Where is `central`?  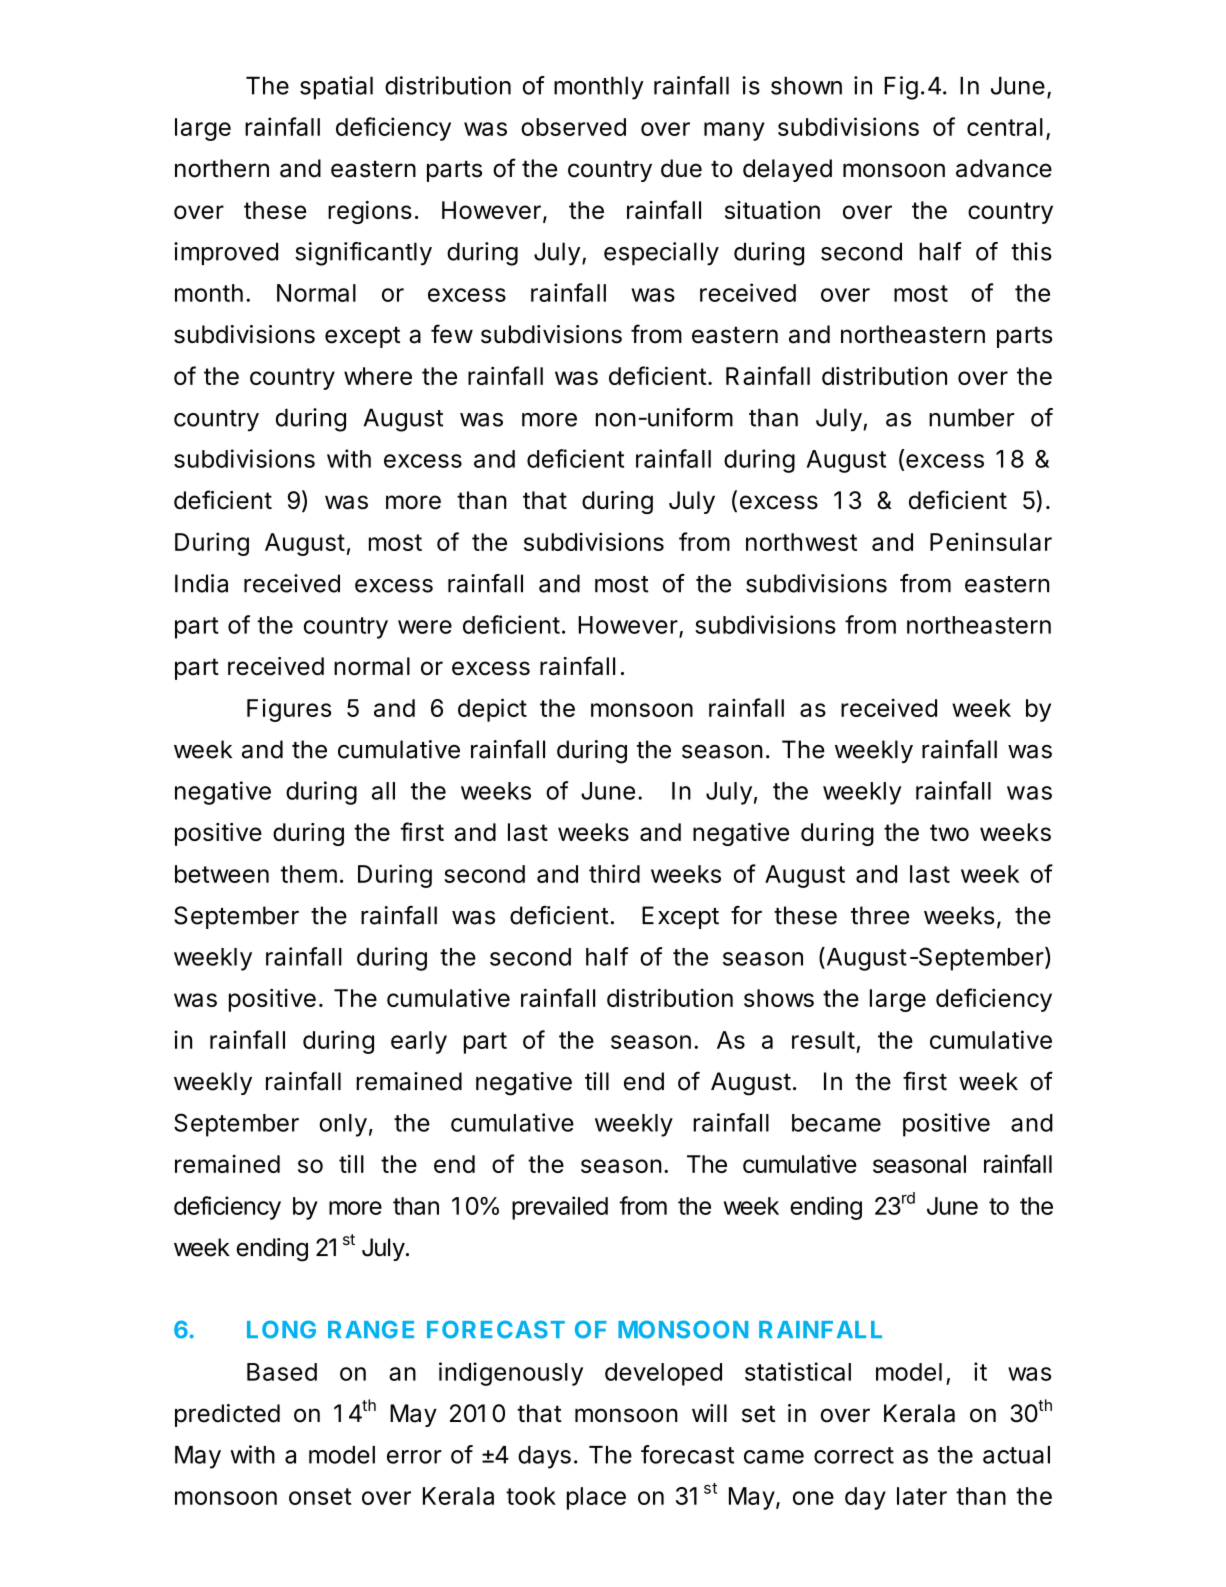 central is located at coordinates (1005, 127).
